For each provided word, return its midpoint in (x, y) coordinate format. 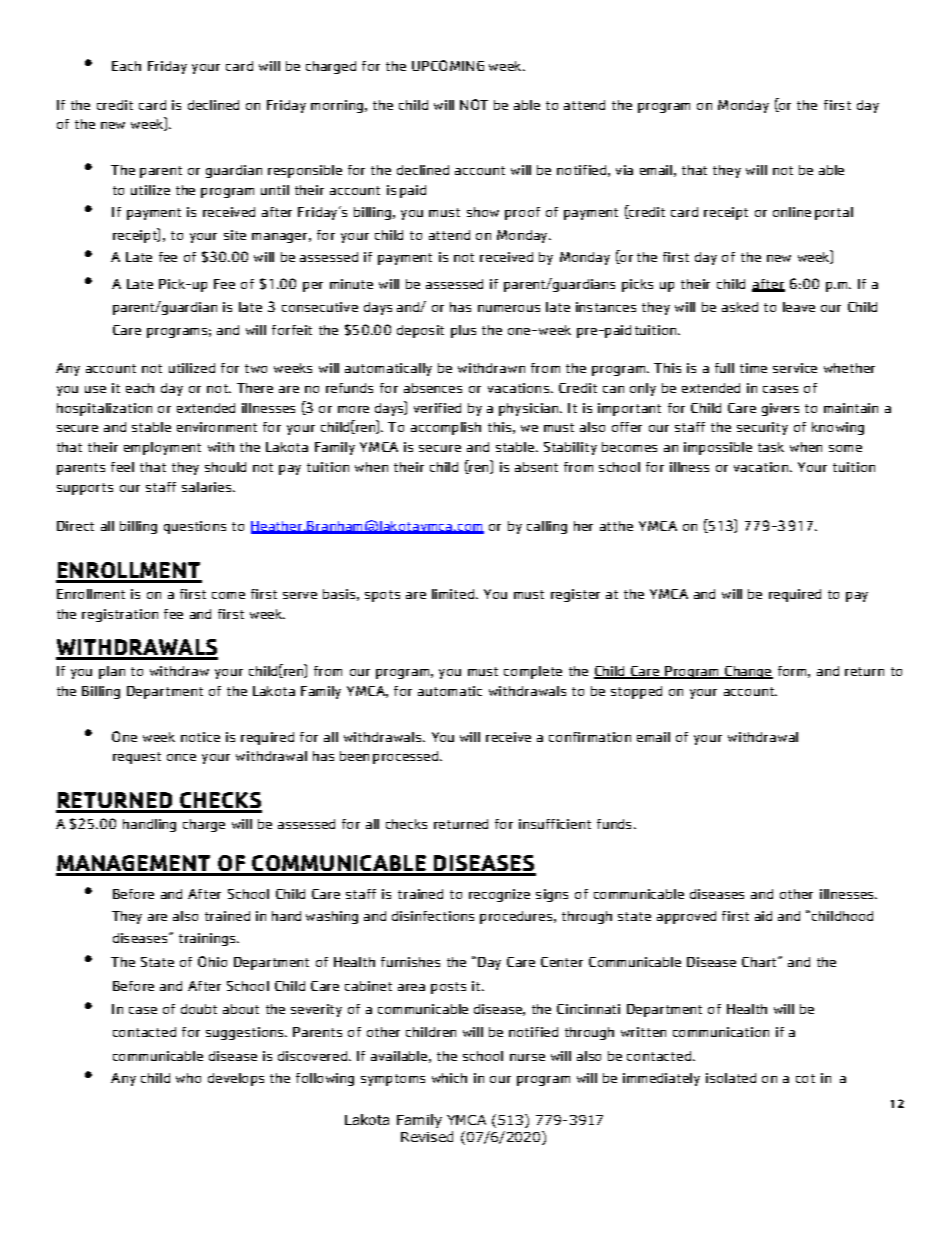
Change (748, 672)
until (275, 190)
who (188, 1078)
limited (454, 594)
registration (120, 615)
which (449, 1078)
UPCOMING (448, 65)
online (792, 212)
